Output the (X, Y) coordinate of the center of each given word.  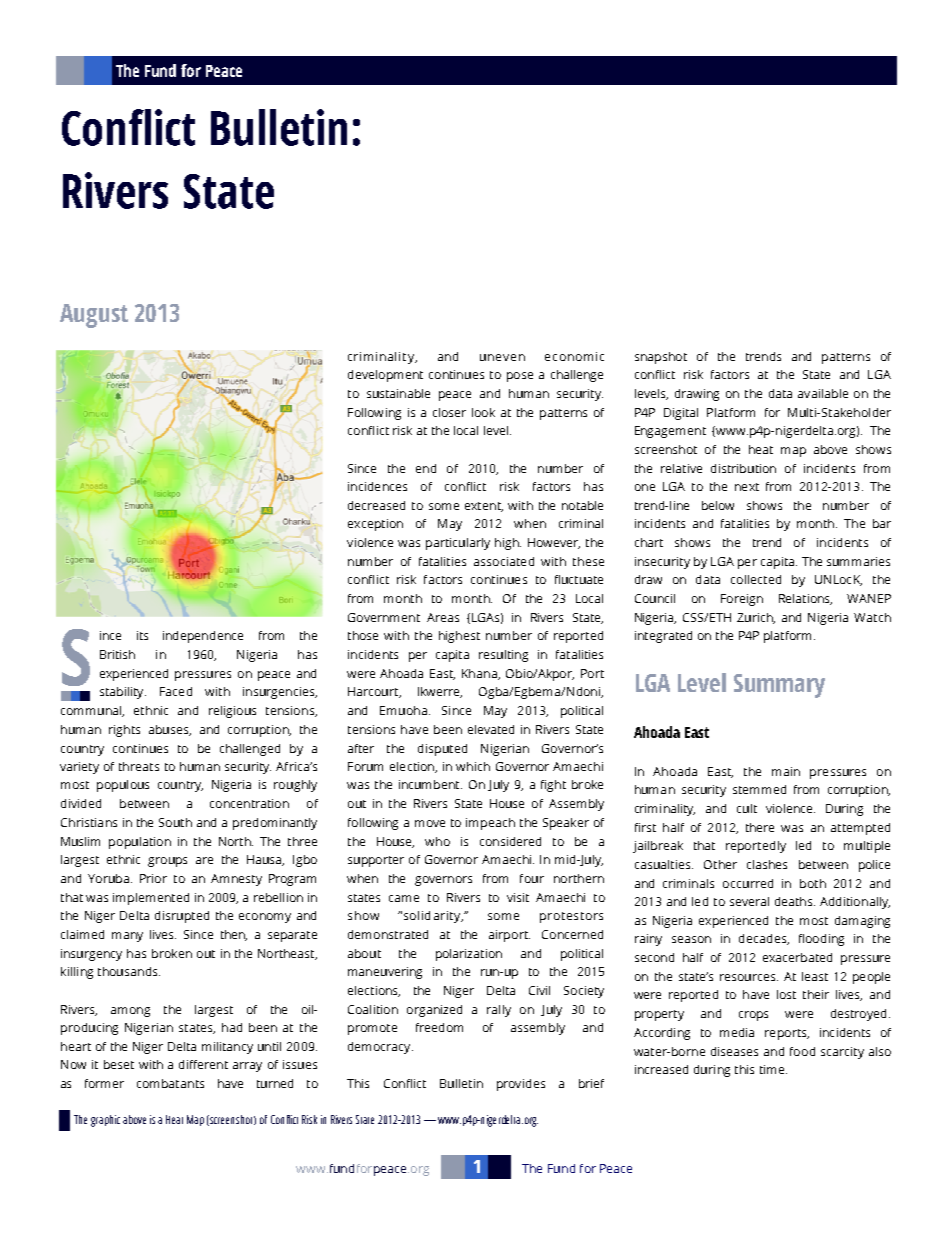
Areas (443, 617)
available (823, 393)
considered (510, 841)
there (760, 827)
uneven (502, 357)
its (142, 635)
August (94, 316)
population (140, 843)
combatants (170, 1083)
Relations (805, 599)
